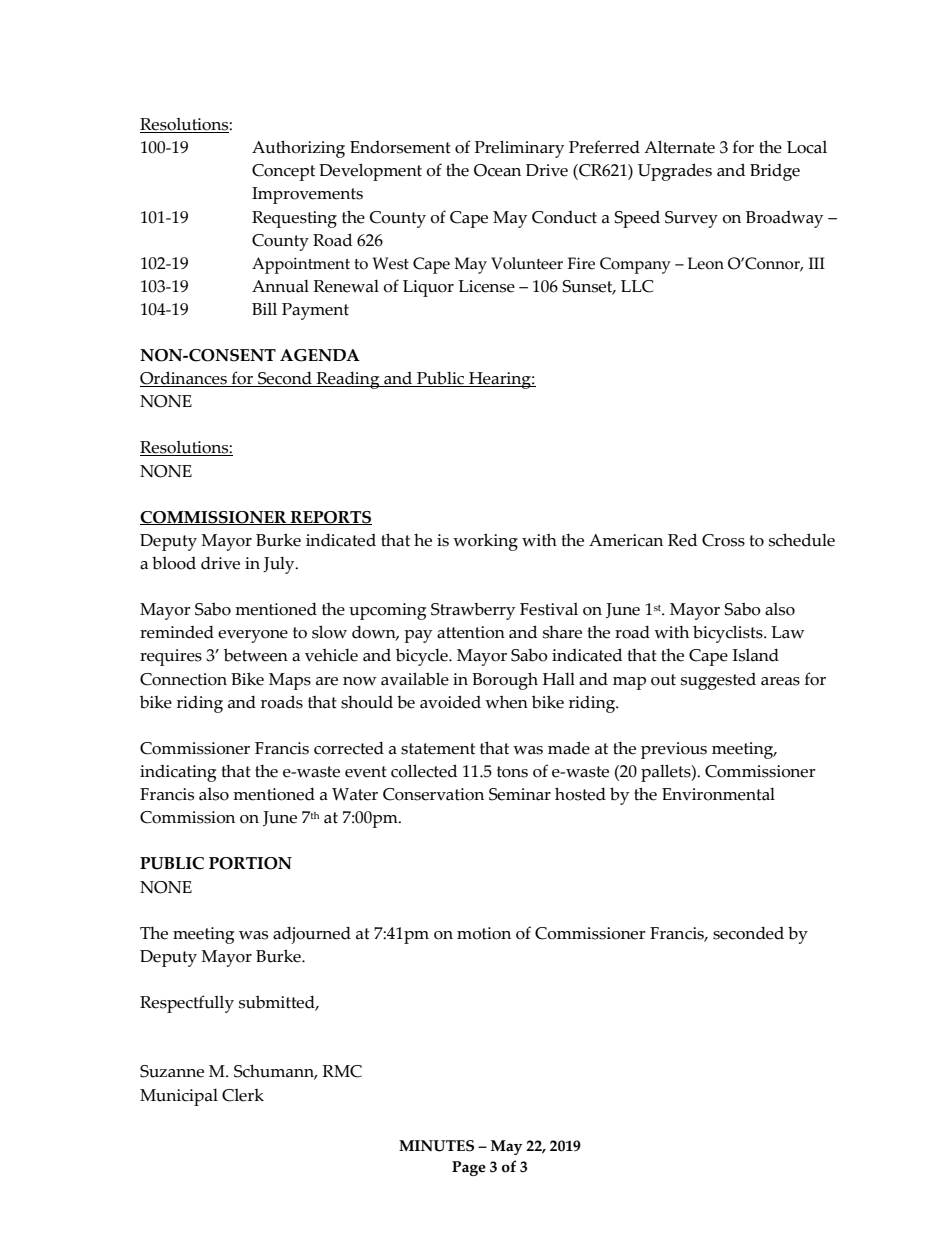 This screenshot has height=1233, width=952. Describe the element at coordinates (497, 170) in the screenshot. I see `Ocean` at that location.
